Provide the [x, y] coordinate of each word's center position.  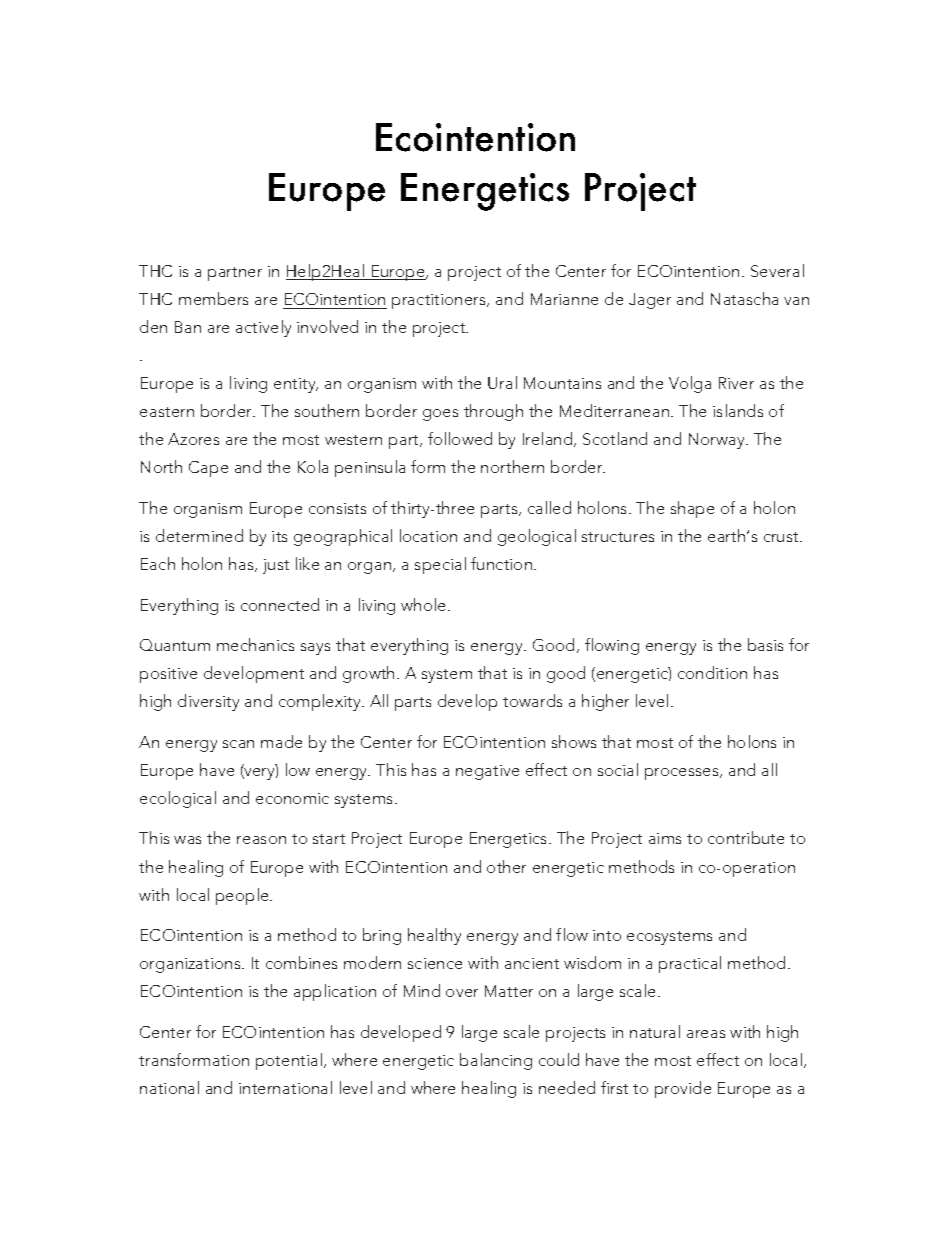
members [213, 298]
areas [706, 1034]
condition [712, 672]
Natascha [744, 298]
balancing [496, 1061]
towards [532, 700]
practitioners [440, 301]
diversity [208, 702]
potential [289, 1061]
